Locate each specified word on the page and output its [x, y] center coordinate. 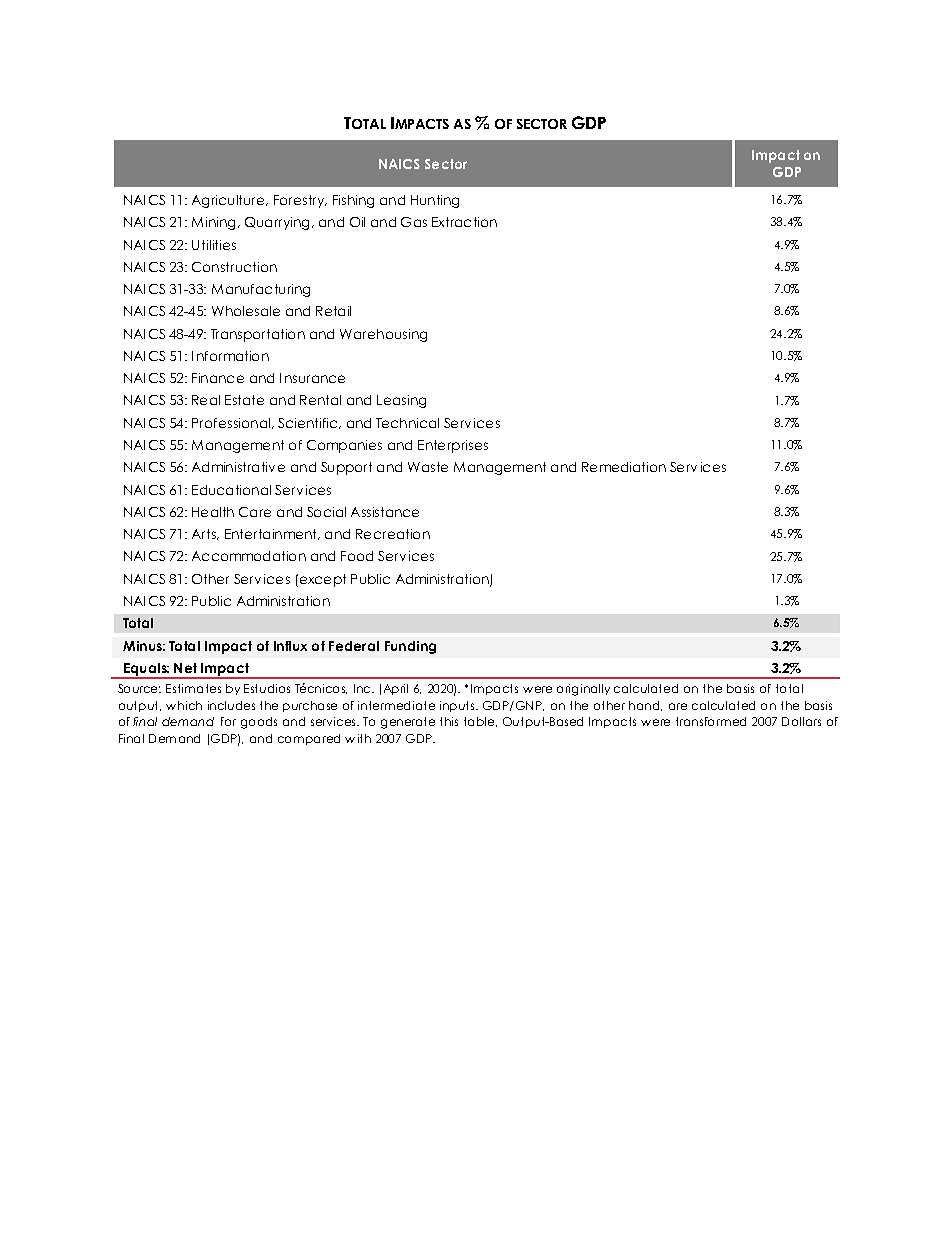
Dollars [801, 721]
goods [259, 723]
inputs [458, 706]
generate [408, 723]
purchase [310, 706]
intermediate [396, 705]
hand [645, 706]
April [396, 689]
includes [231, 705]
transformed [711, 721]
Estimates [193, 688]
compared [309, 739]
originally [583, 690]
